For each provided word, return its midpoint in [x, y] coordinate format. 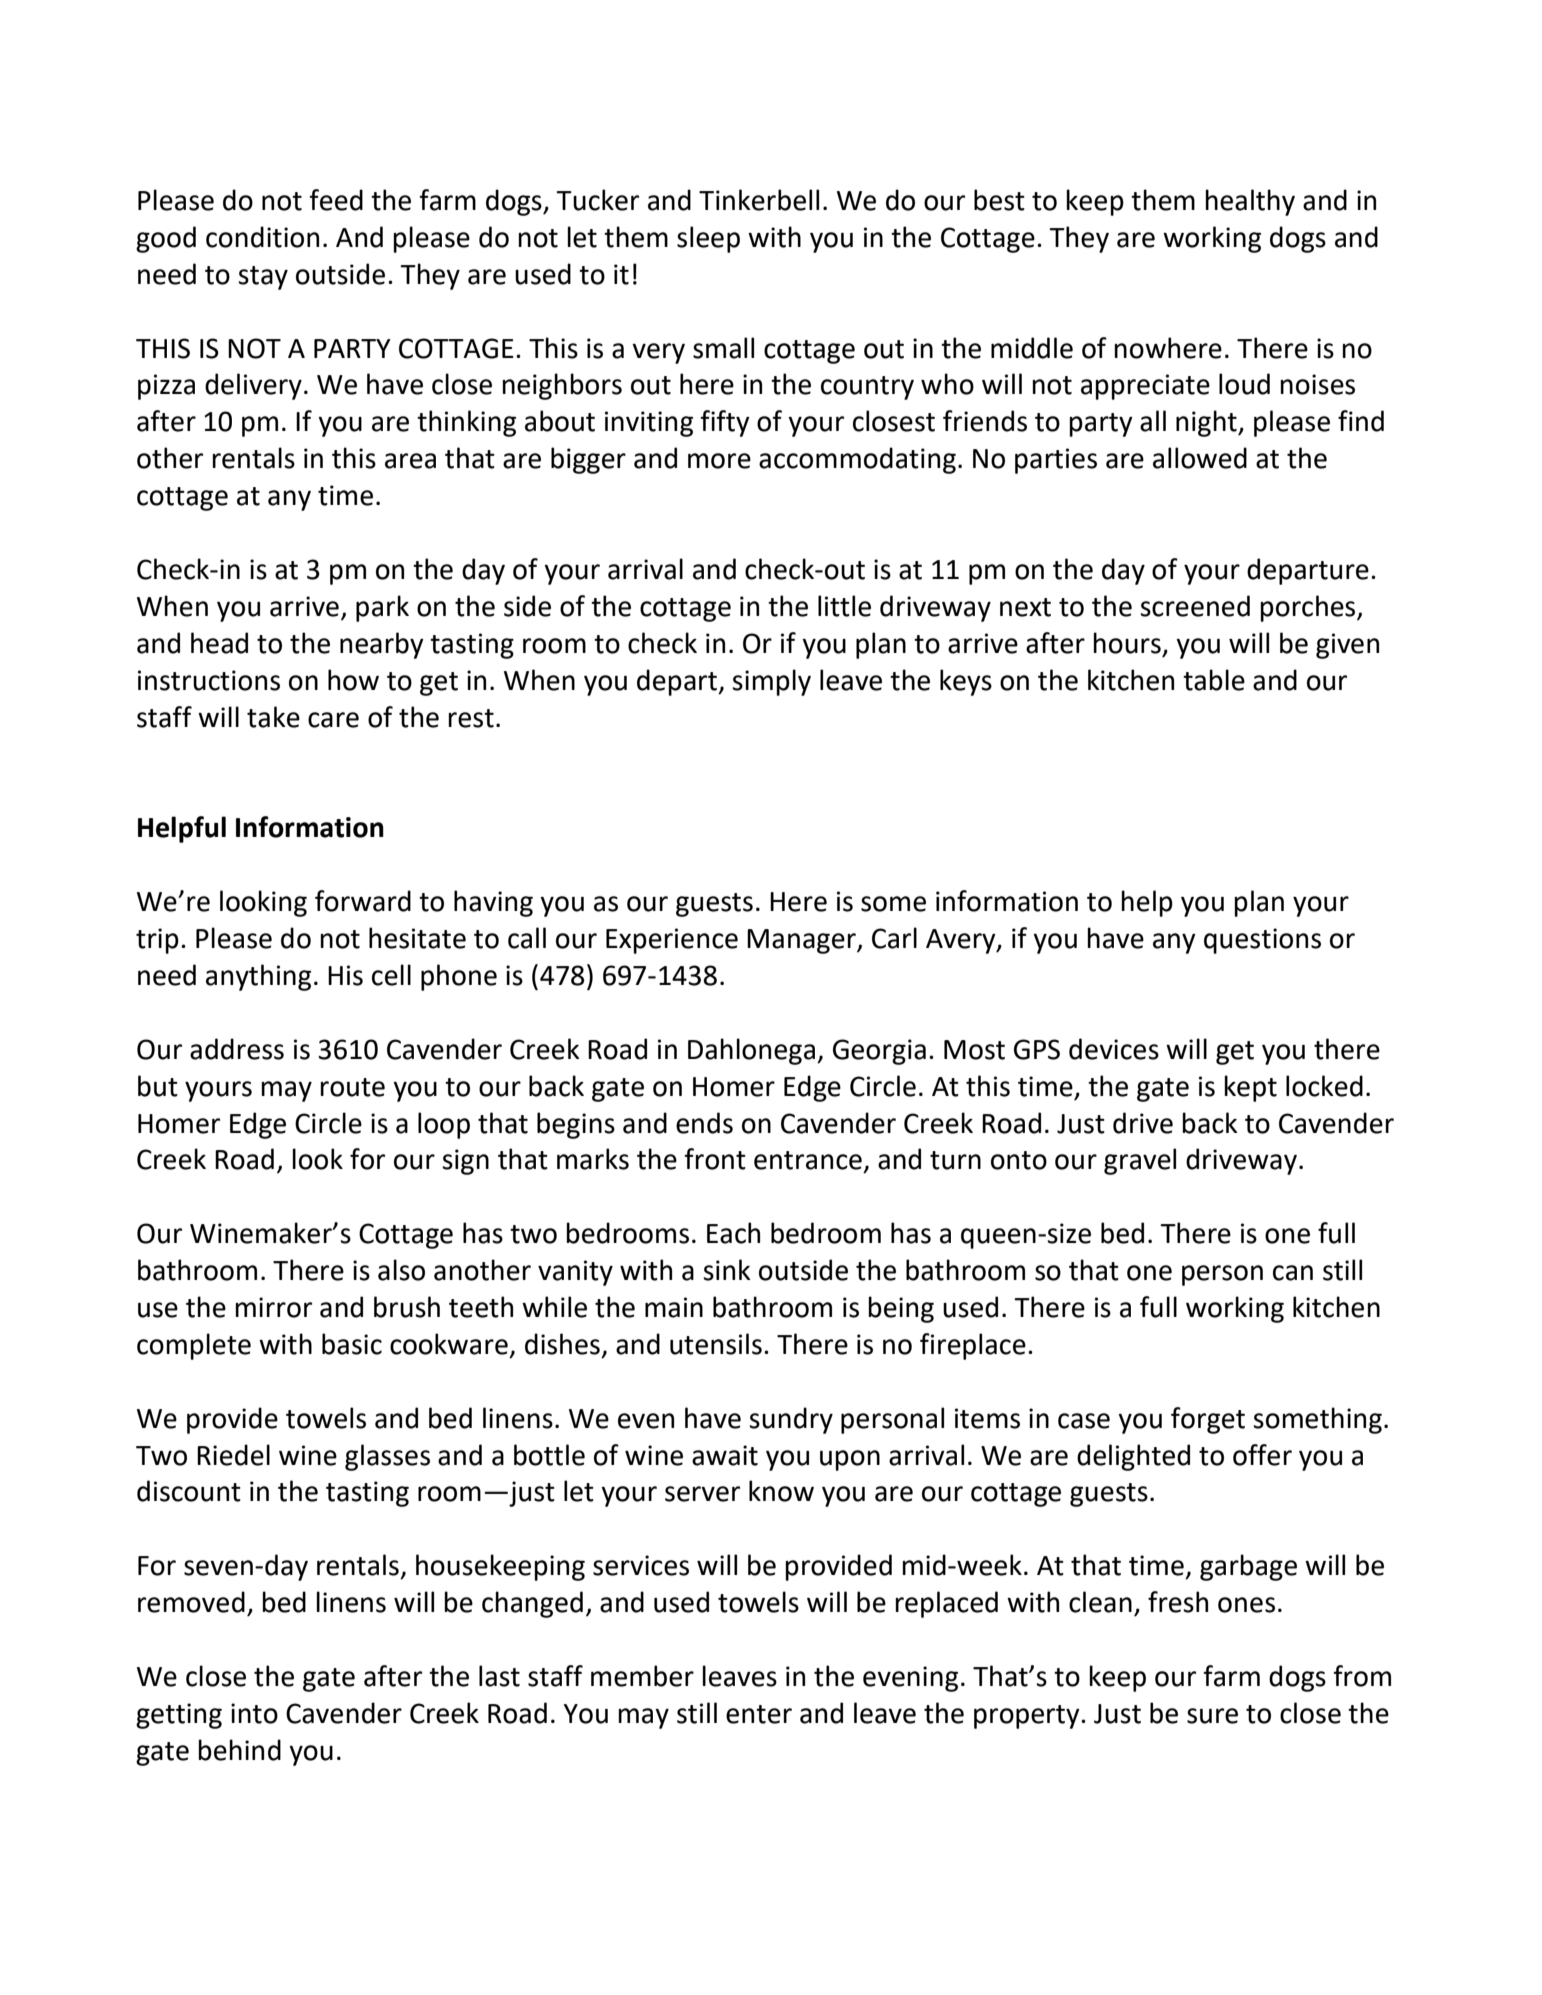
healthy [1250, 202]
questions [1262, 941]
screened [1195, 606]
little [844, 606]
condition [262, 237]
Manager [802, 941]
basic [352, 1344]
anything [258, 977]
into [254, 1713]
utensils [716, 1344]
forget [1208, 1420]
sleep [708, 239]
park [382, 608]
